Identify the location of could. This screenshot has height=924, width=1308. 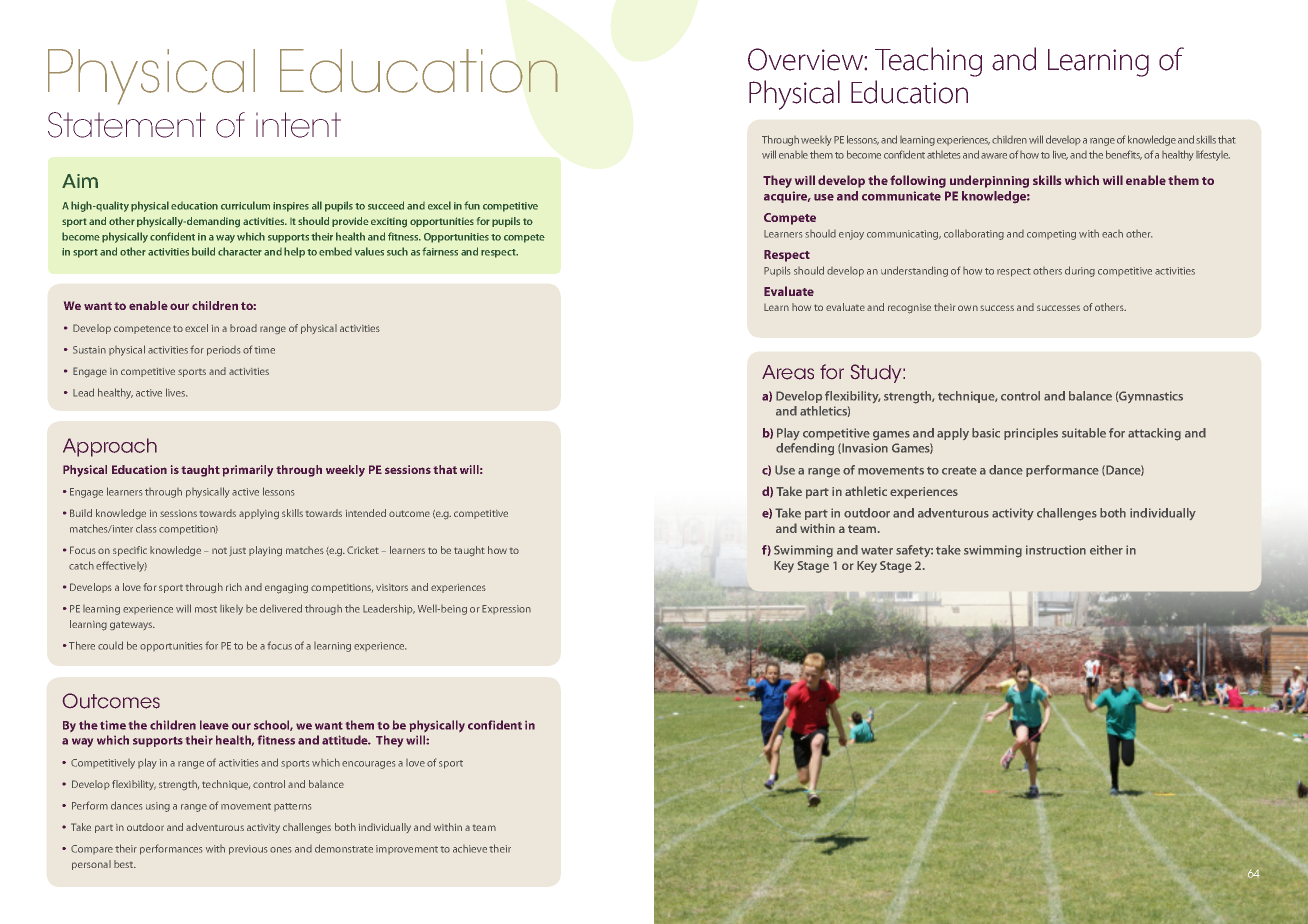
(110, 645).
